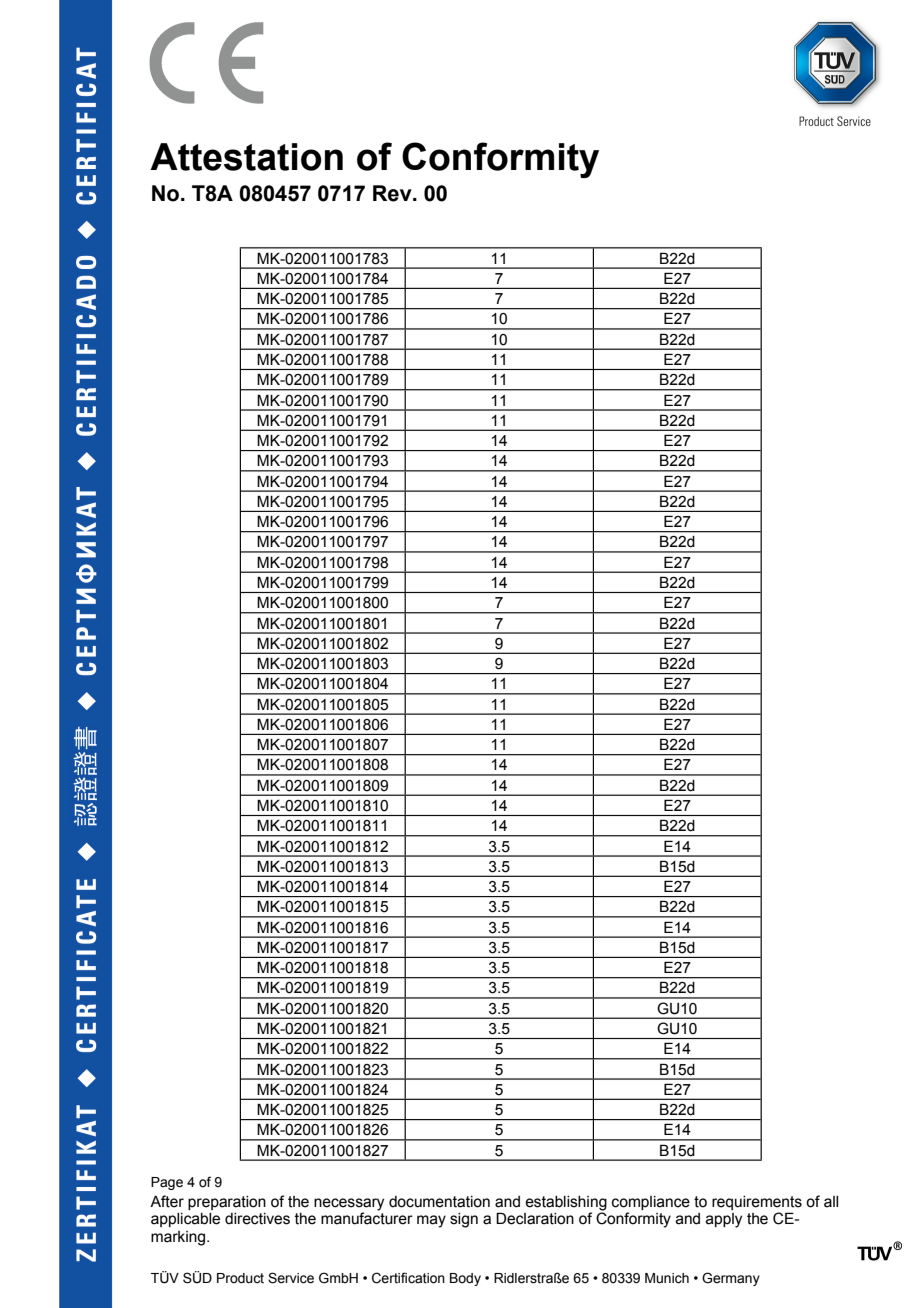 Image resolution: width=924 pixels, height=1308 pixels. What do you see at coordinates (757, 1203) in the page?
I see `requirements` at bounding box center [757, 1203].
